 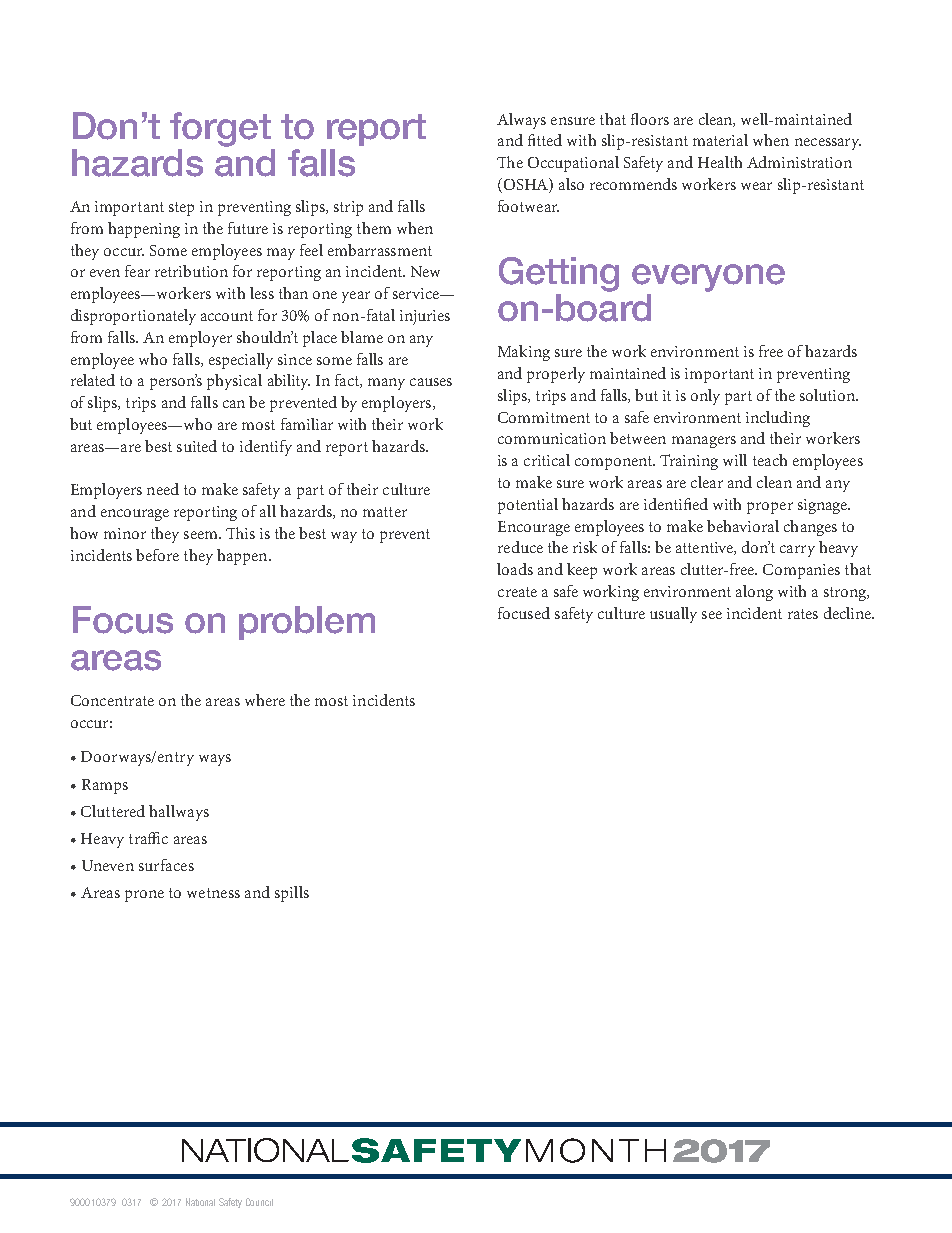 I want to click on spills, so click(x=292, y=894).
